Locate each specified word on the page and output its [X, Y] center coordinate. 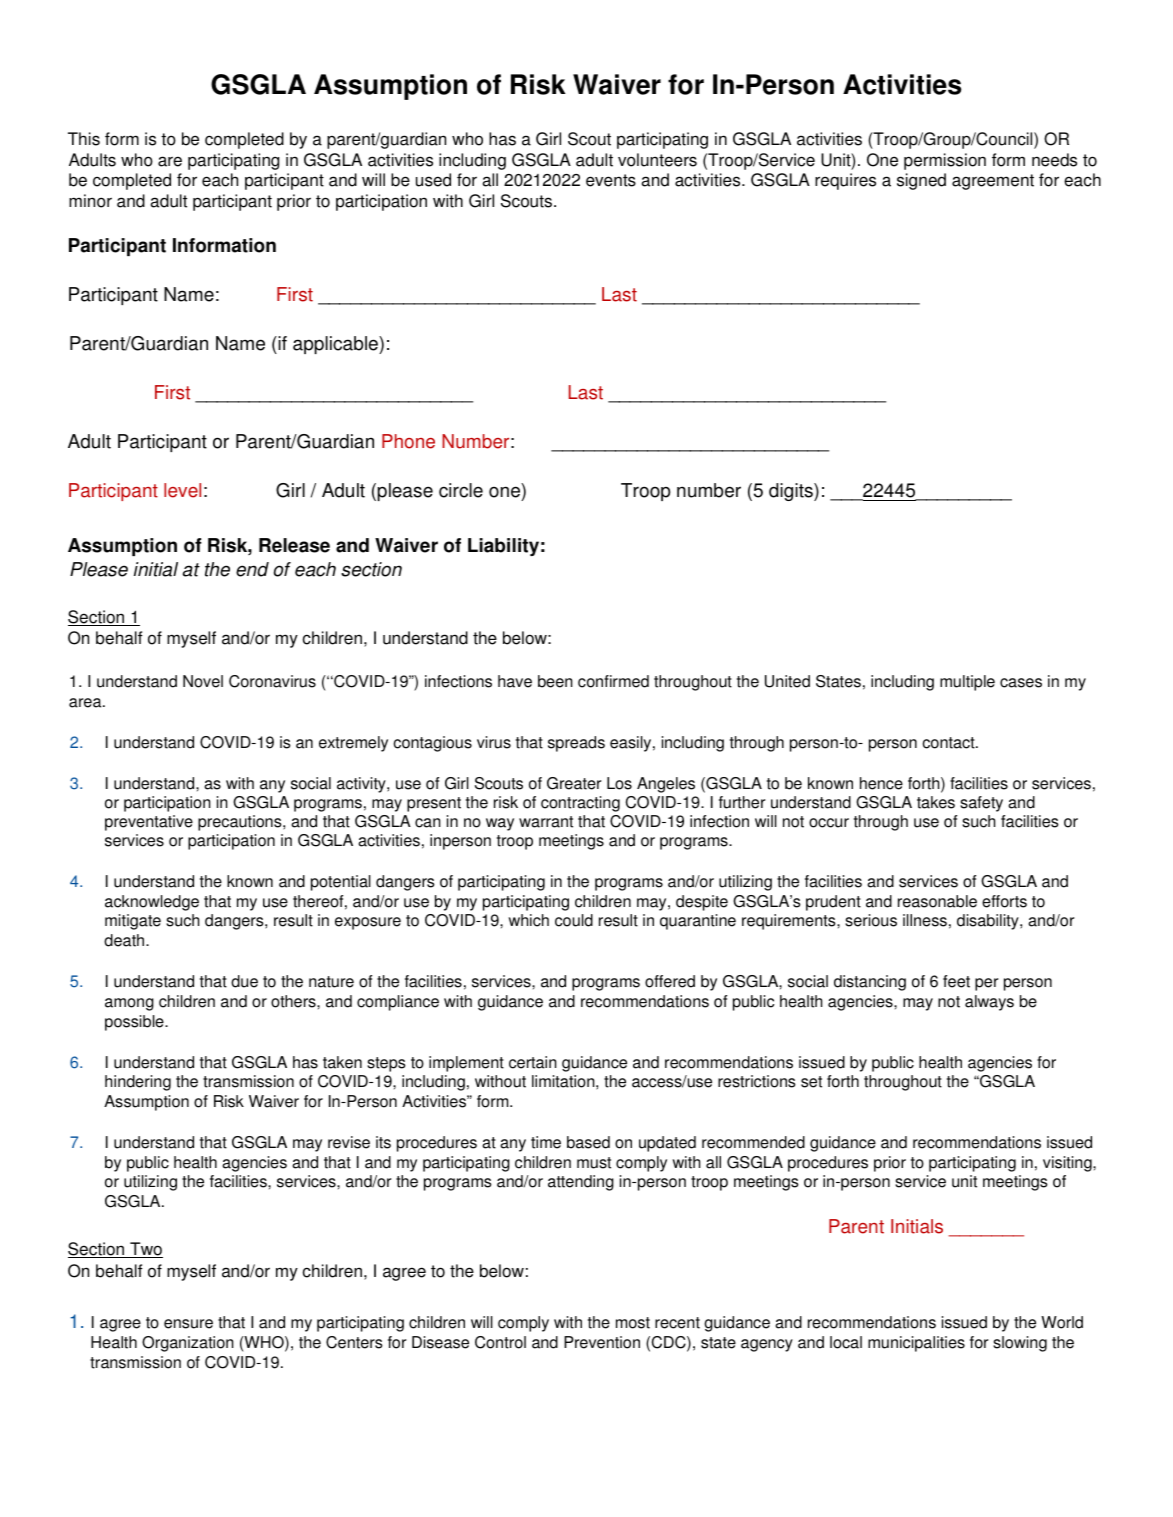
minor [90, 201]
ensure [188, 1324]
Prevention [602, 1342]
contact [950, 743]
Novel [203, 681]
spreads [576, 744]
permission [945, 161]
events [611, 180]
